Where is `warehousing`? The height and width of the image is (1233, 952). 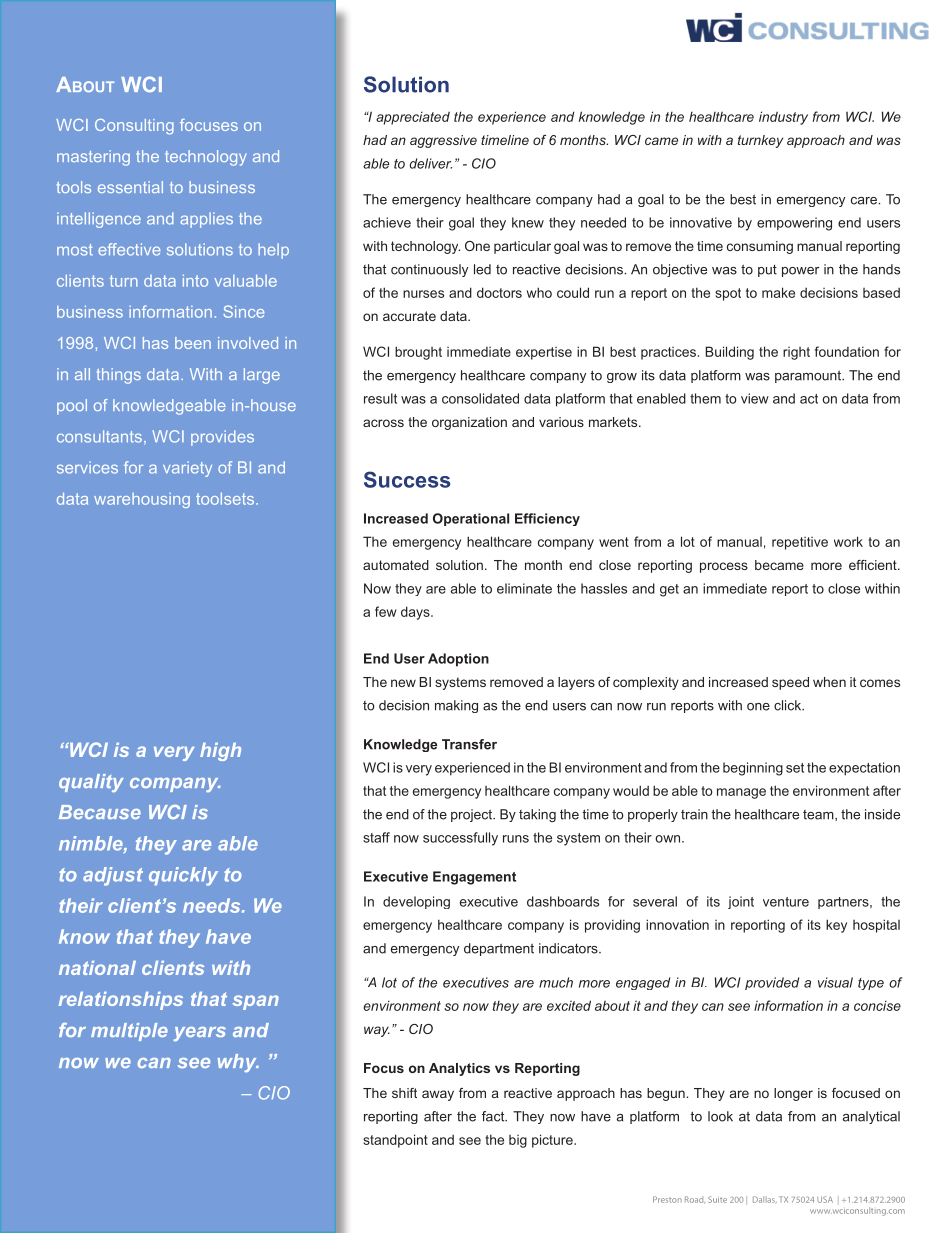 warehousing is located at coordinates (142, 500).
